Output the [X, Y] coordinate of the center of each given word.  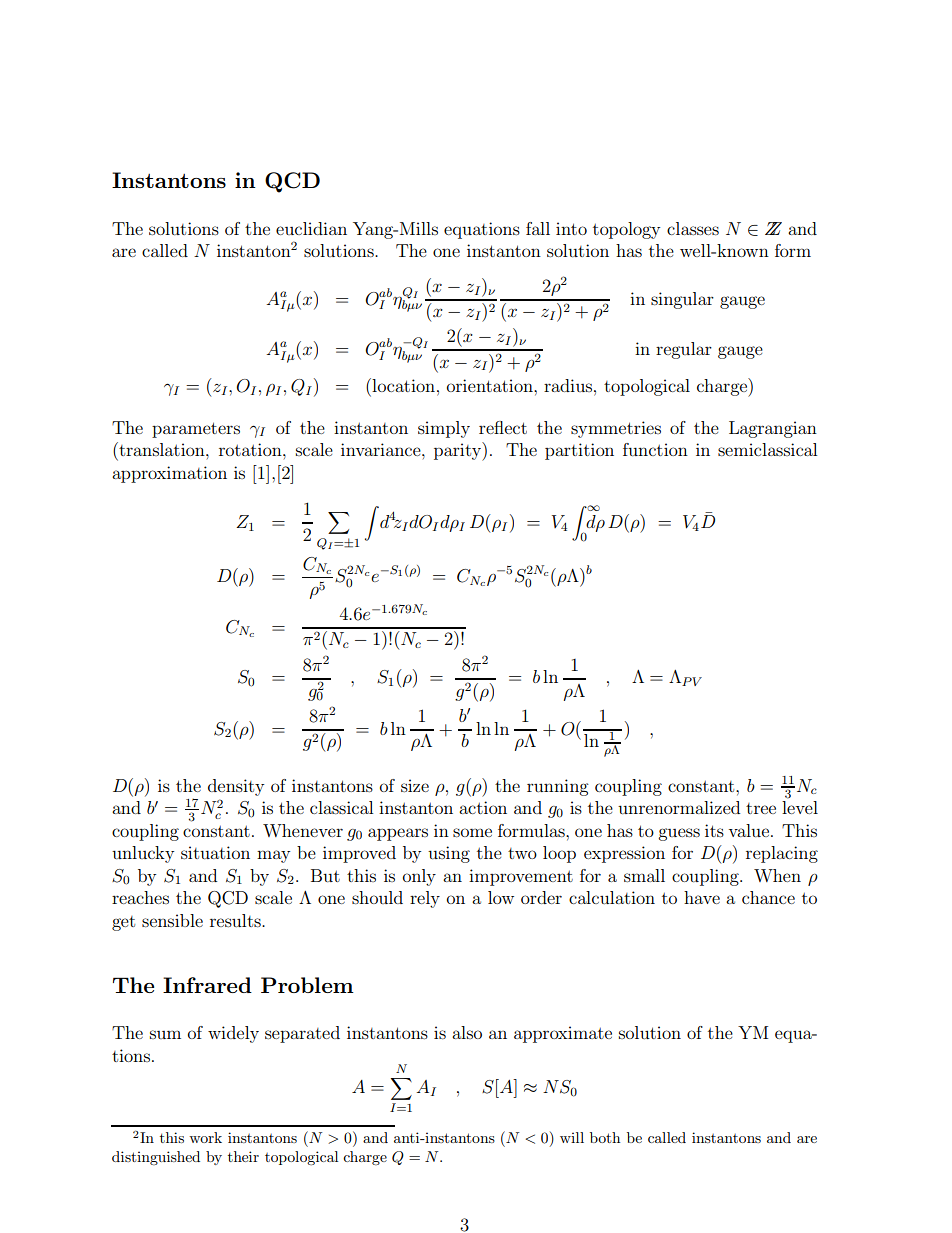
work [205, 1137]
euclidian [311, 228]
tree [761, 808]
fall [538, 228]
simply [444, 429]
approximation [169, 474]
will [572, 1137]
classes [693, 228]
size [415, 785]
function [655, 449]
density [236, 787]
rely [425, 899]
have [702, 897]
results [236, 920]
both [605, 1137]
